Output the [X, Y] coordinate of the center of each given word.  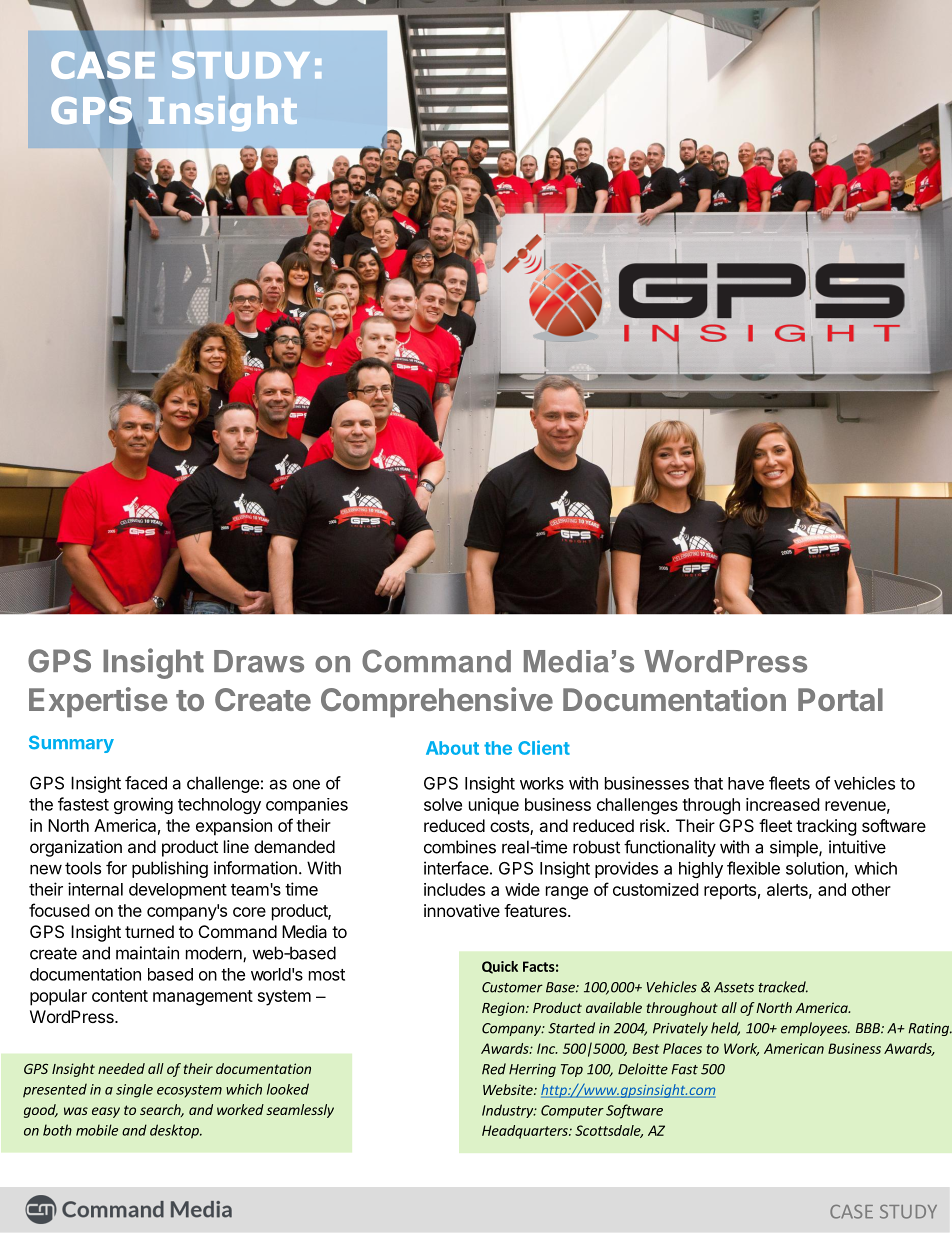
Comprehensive [437, 702]
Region [504, 1009]
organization [76, 848]
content [120, 996]
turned [149, 931]
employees [815, 1029]
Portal [840, 699]
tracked [783, 987]
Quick [500, 967]
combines [460, 847]
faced [146, 783]
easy [106, 1112]
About [452, 748]
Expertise [98, 702]
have [746, 783]
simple [795, 848]
